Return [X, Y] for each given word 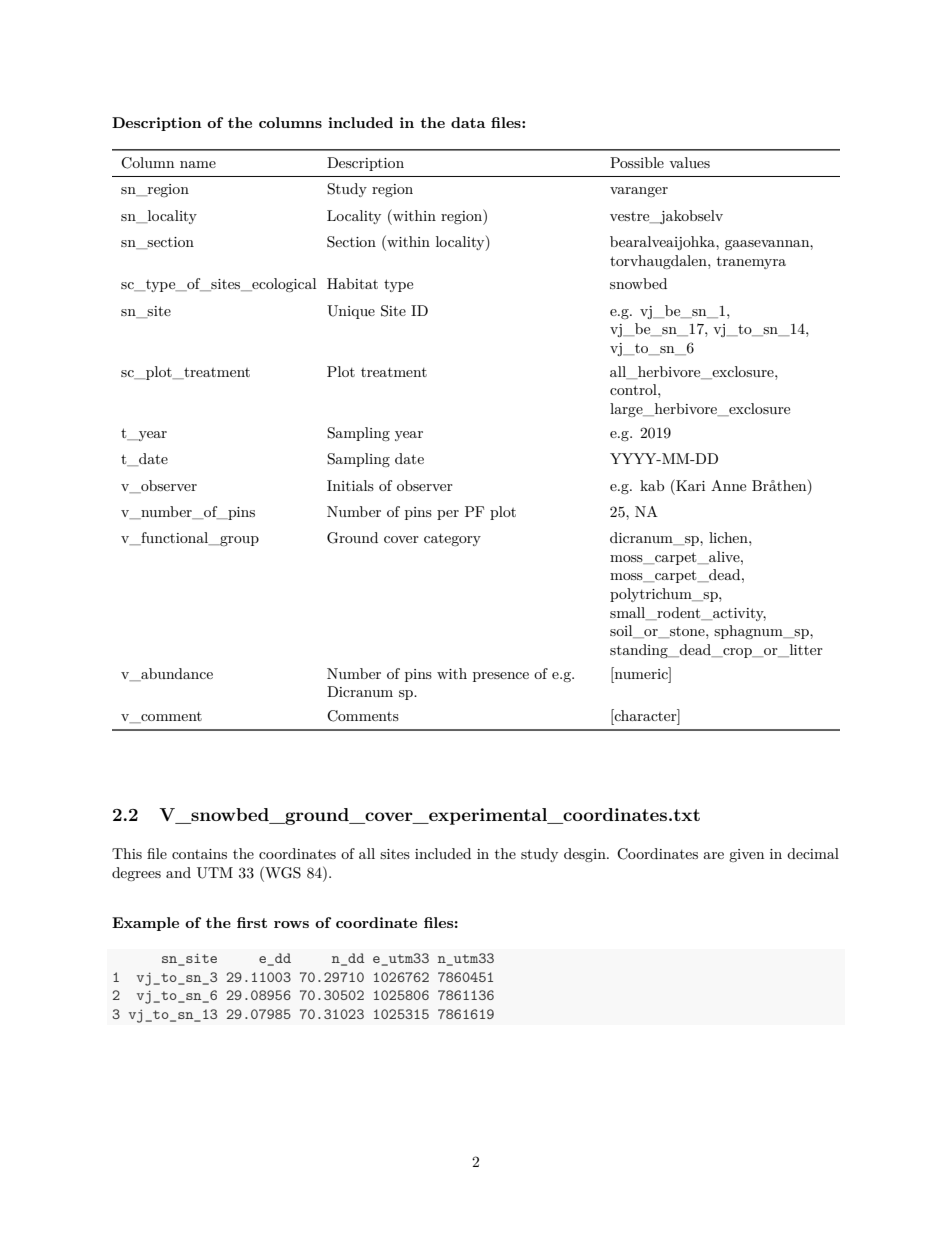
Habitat [352, 283]
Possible [637, 162]
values [689, 162]
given [746, 855]
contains [199, 854]
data [468, 122]
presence [501, 677]
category [452, 540]
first [252, 922]
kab [652, 485]
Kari [689, 485]
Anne [728, 485]
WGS [282, 872]
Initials [350, 485]
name [198, 164]
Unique [351, 312]
